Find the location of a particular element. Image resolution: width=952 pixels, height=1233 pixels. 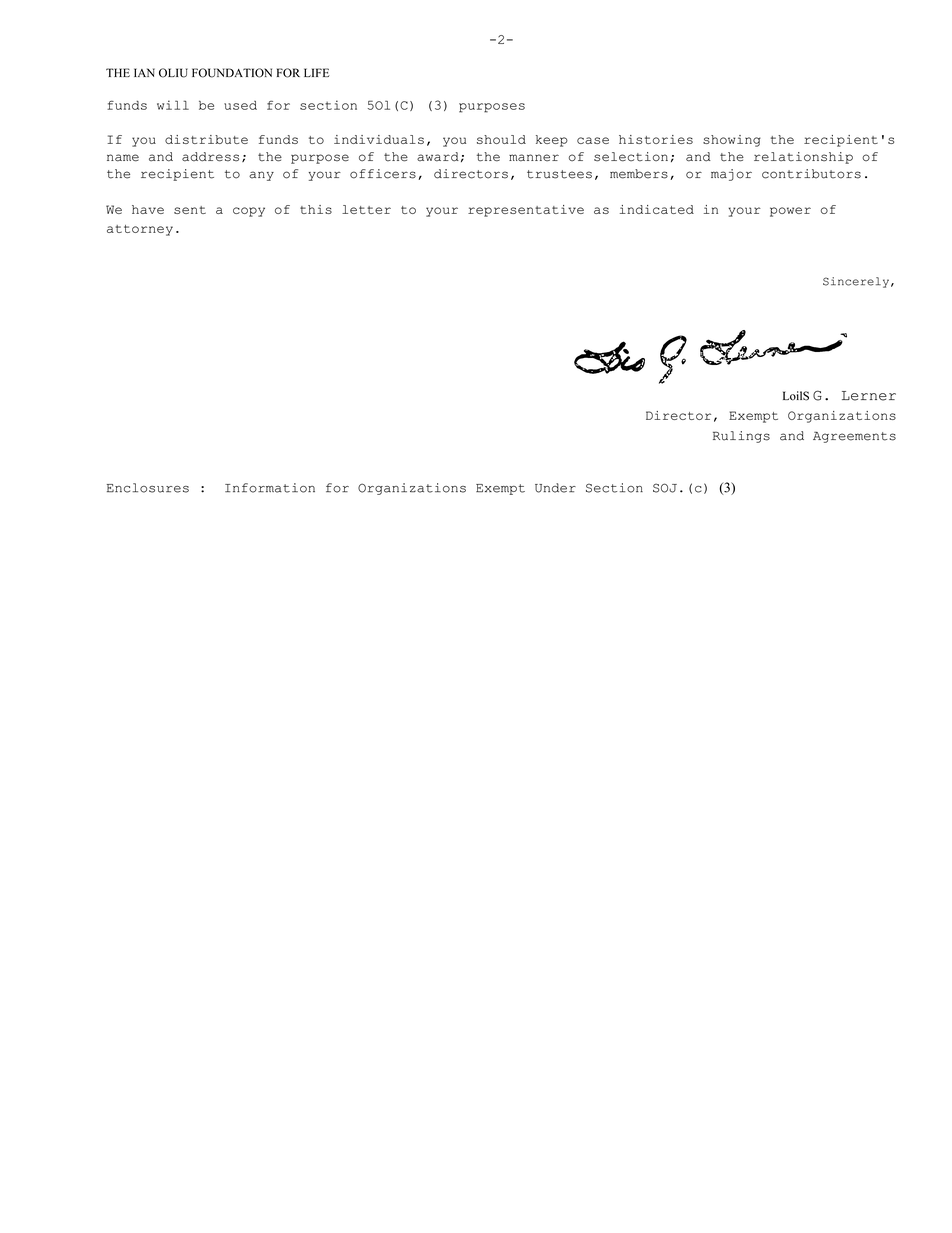

Lerner is located at coordinates (869, 396).
